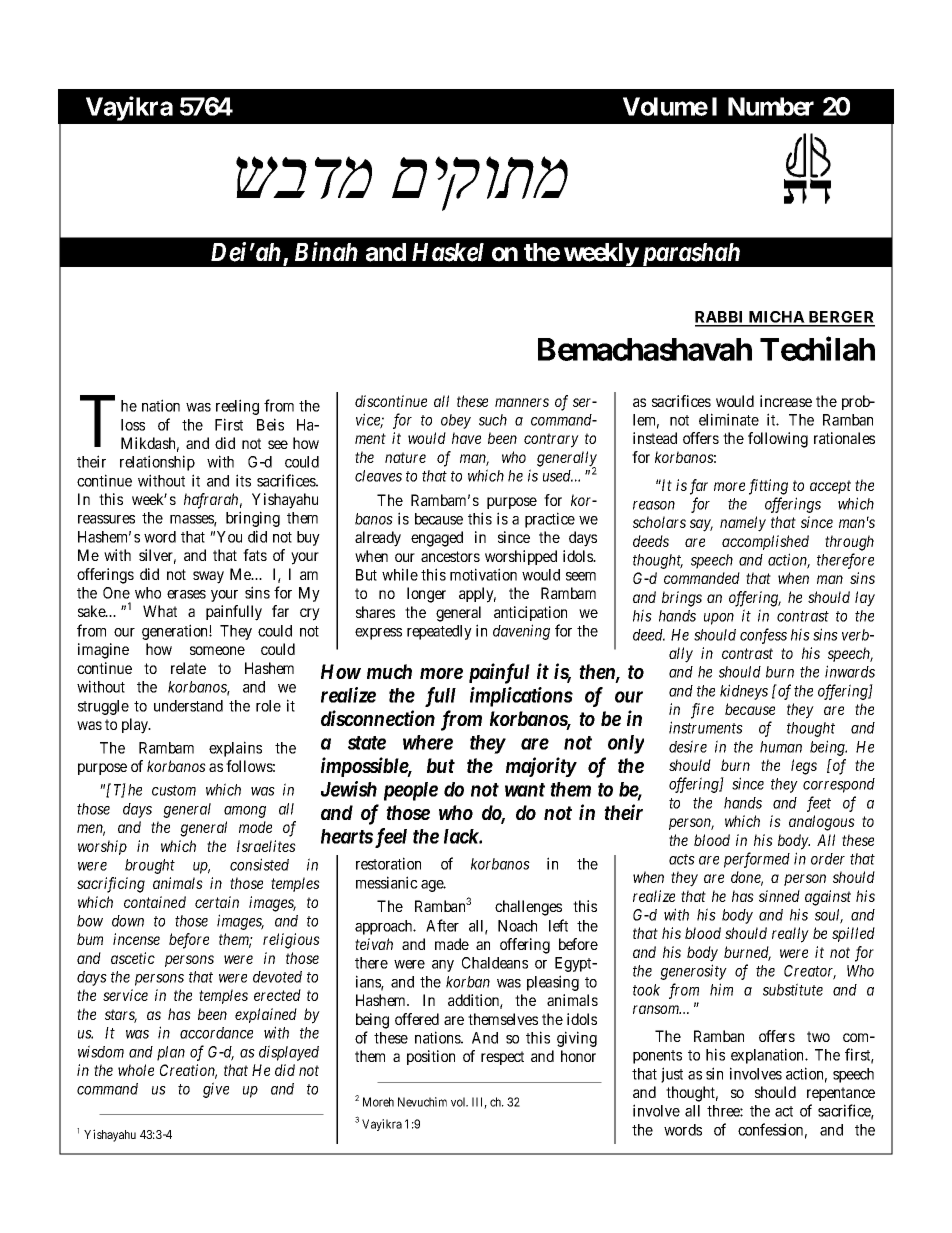 This screenshot has width=952, height=1233. Describe the element at coordinates (778, 440) in the screenshot. I see `following` at that location.
